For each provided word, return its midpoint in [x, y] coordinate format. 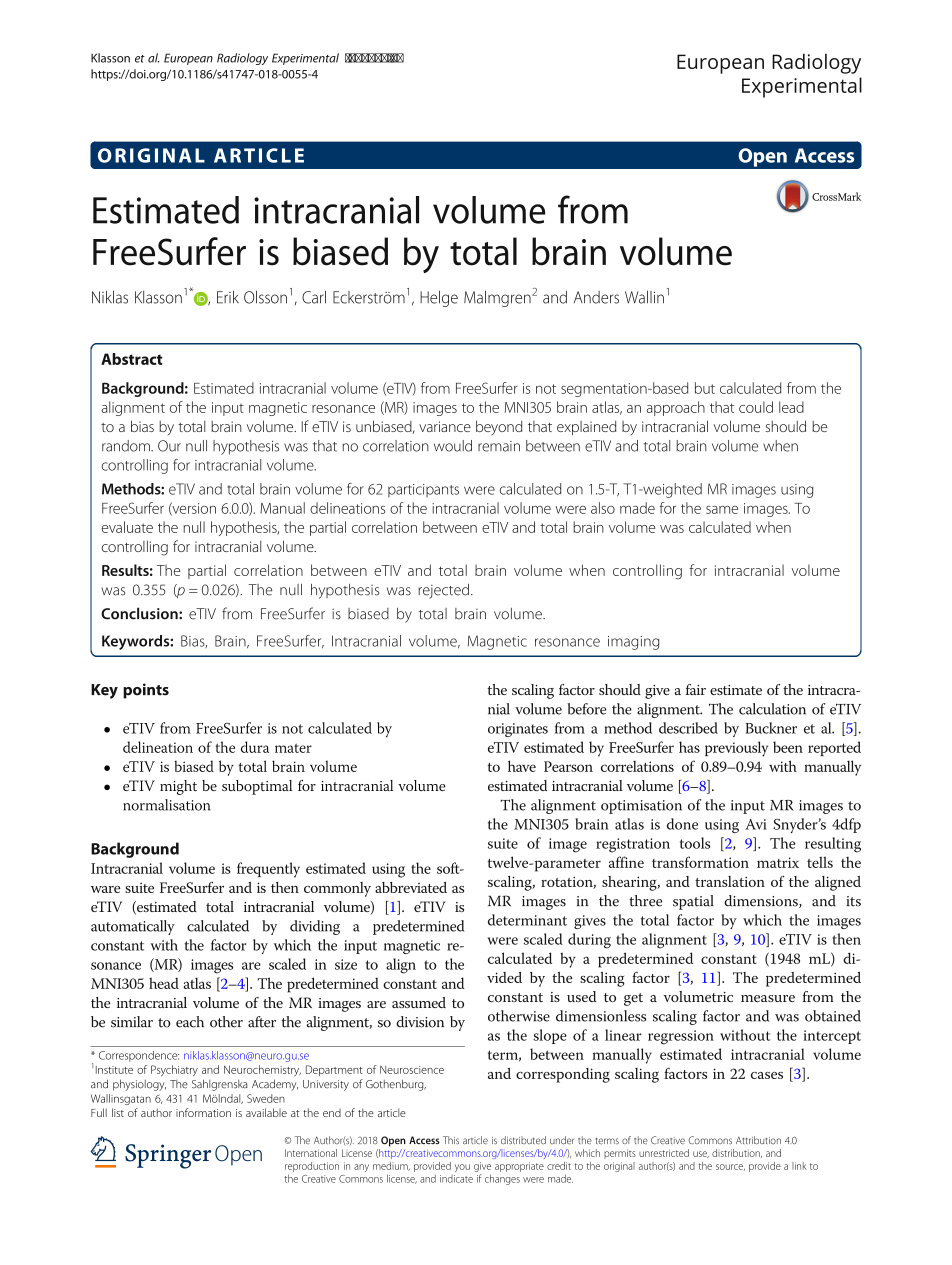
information [203, 1112]
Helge [439, 298]
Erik [228, 297]
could [756, 407]
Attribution [758, 1140]
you [462, 1168]
